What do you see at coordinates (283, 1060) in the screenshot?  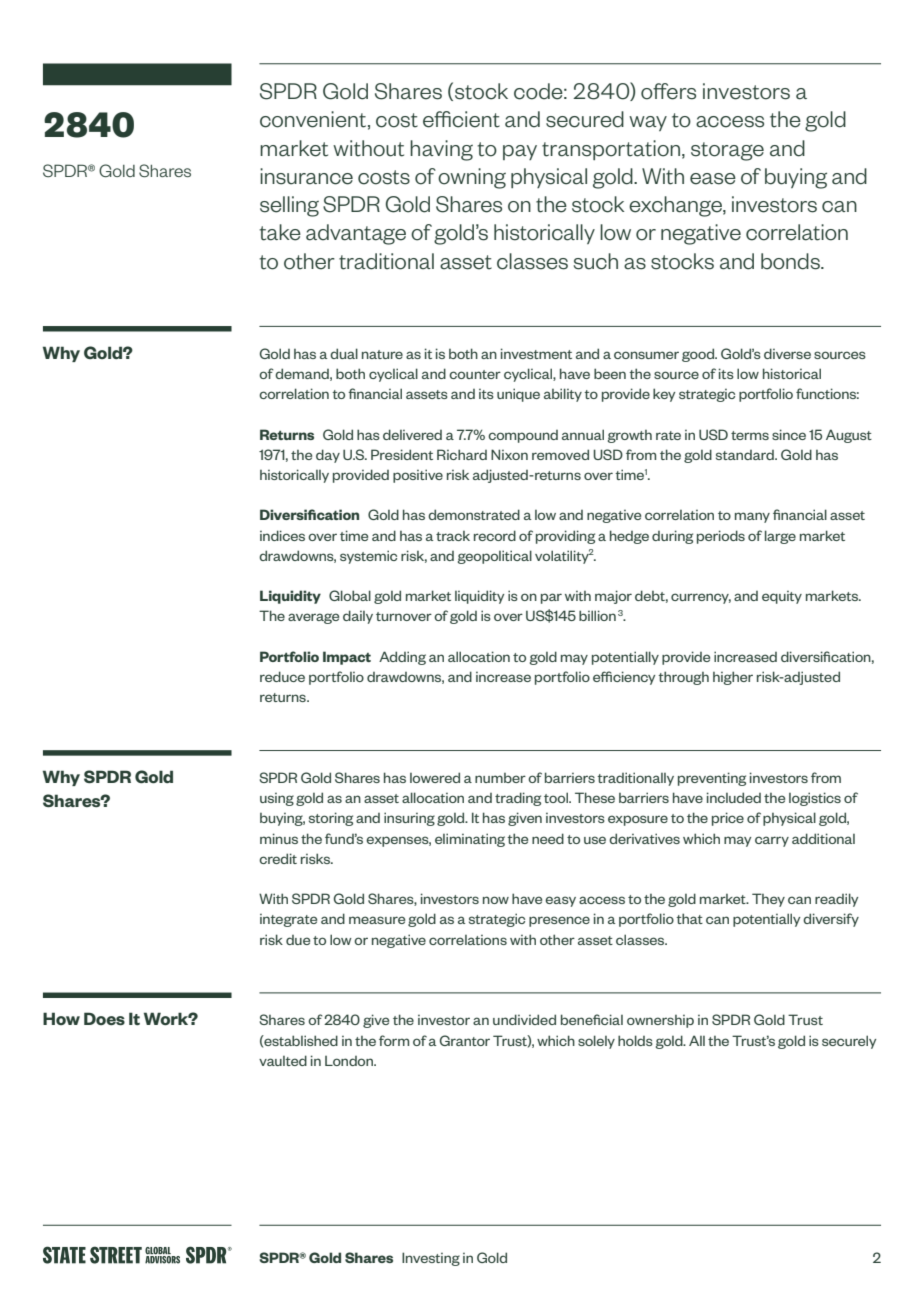 I see `vaulted` at bounding box center [283, 1060].
